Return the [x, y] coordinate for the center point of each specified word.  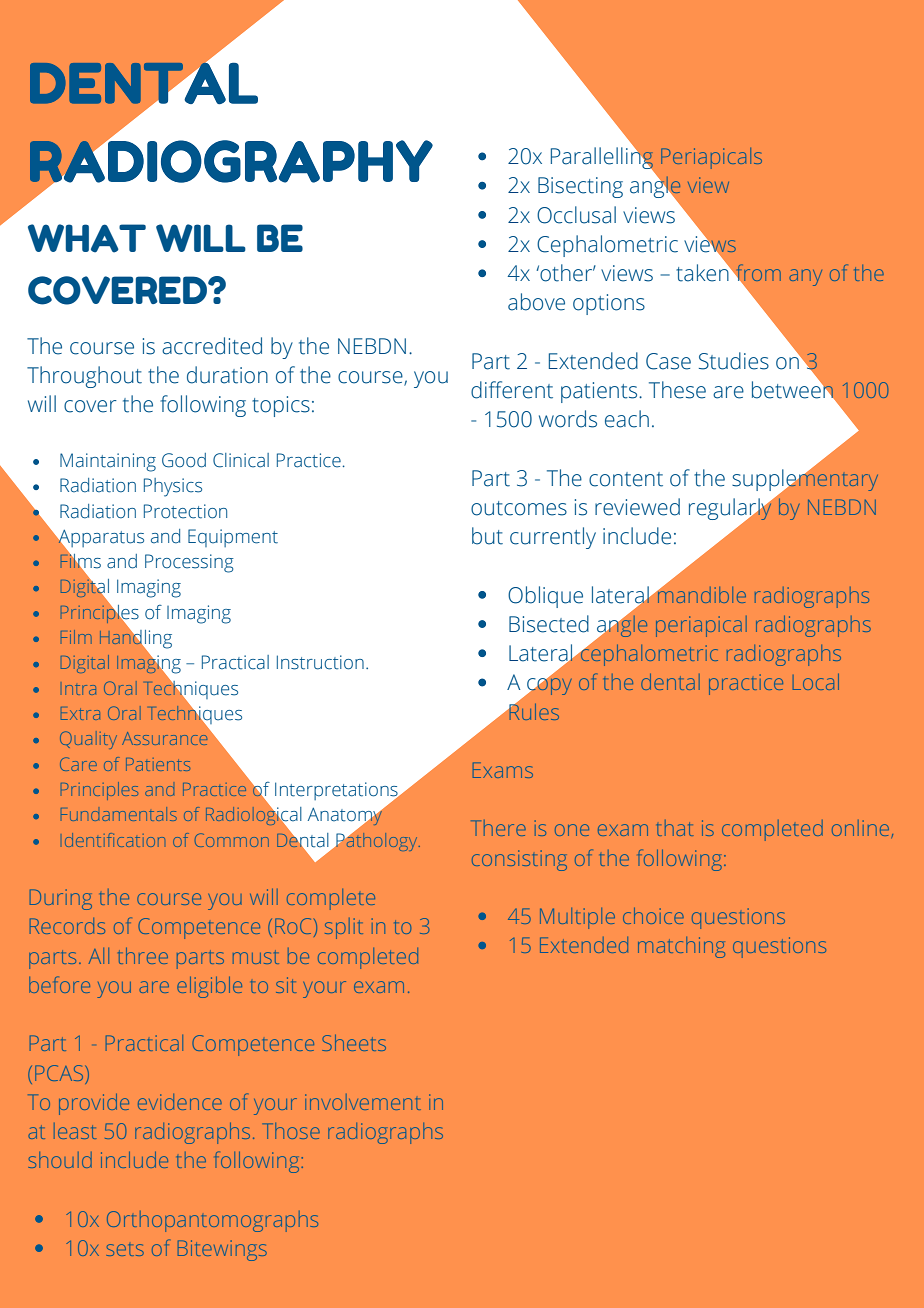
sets [125, 1250]
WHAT [87, 238]
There [498, 828]
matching [681, 947]
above [536, 302]
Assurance [164, 738]
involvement [363, 1102]
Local [816, 682]
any [805, 277]
